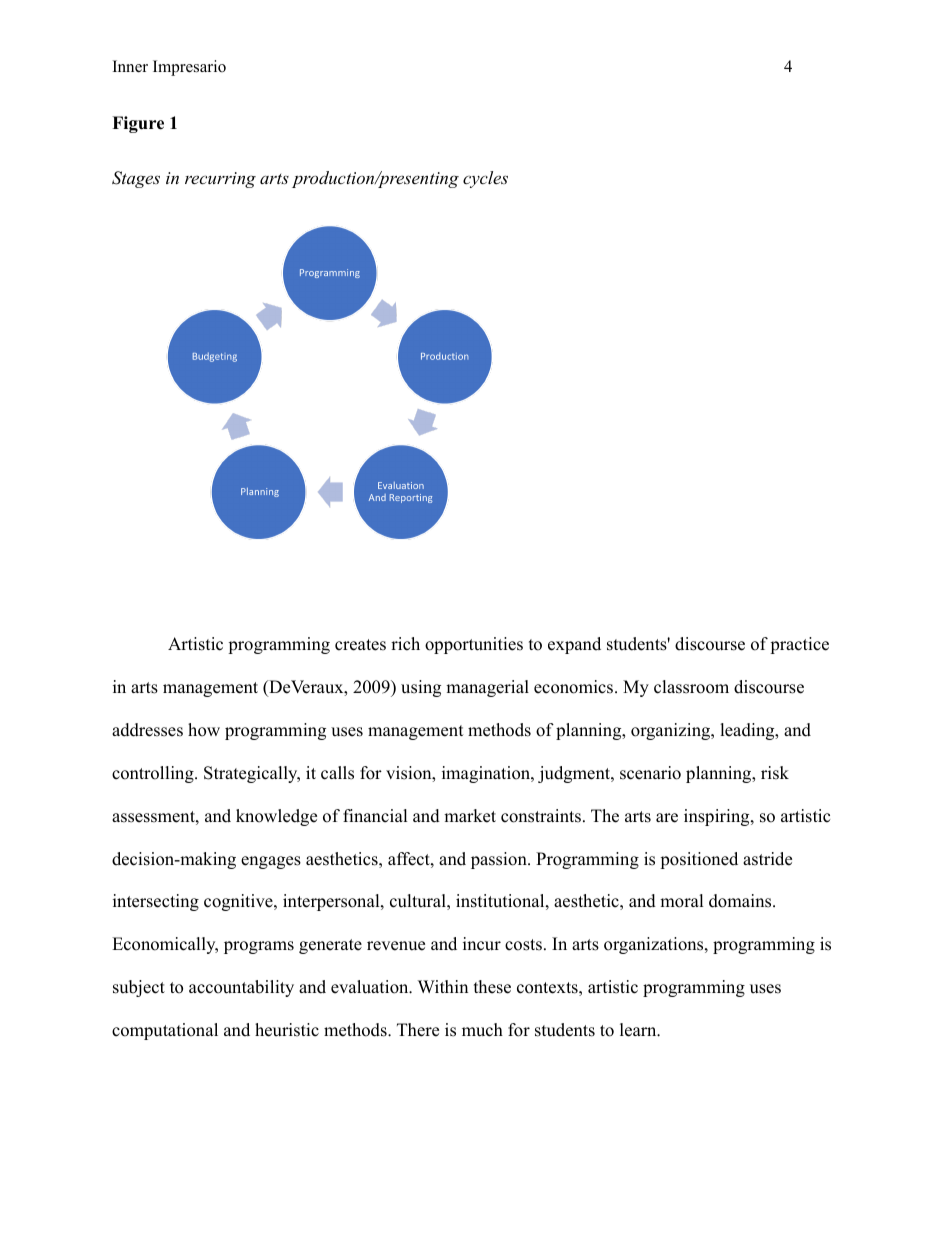 Image resolution: width=952 pixels, height=1233 pixels. What do you see at coordinates (136, 179) in the screenshot?
I see `Stages` at bounding box center [136, 179].
